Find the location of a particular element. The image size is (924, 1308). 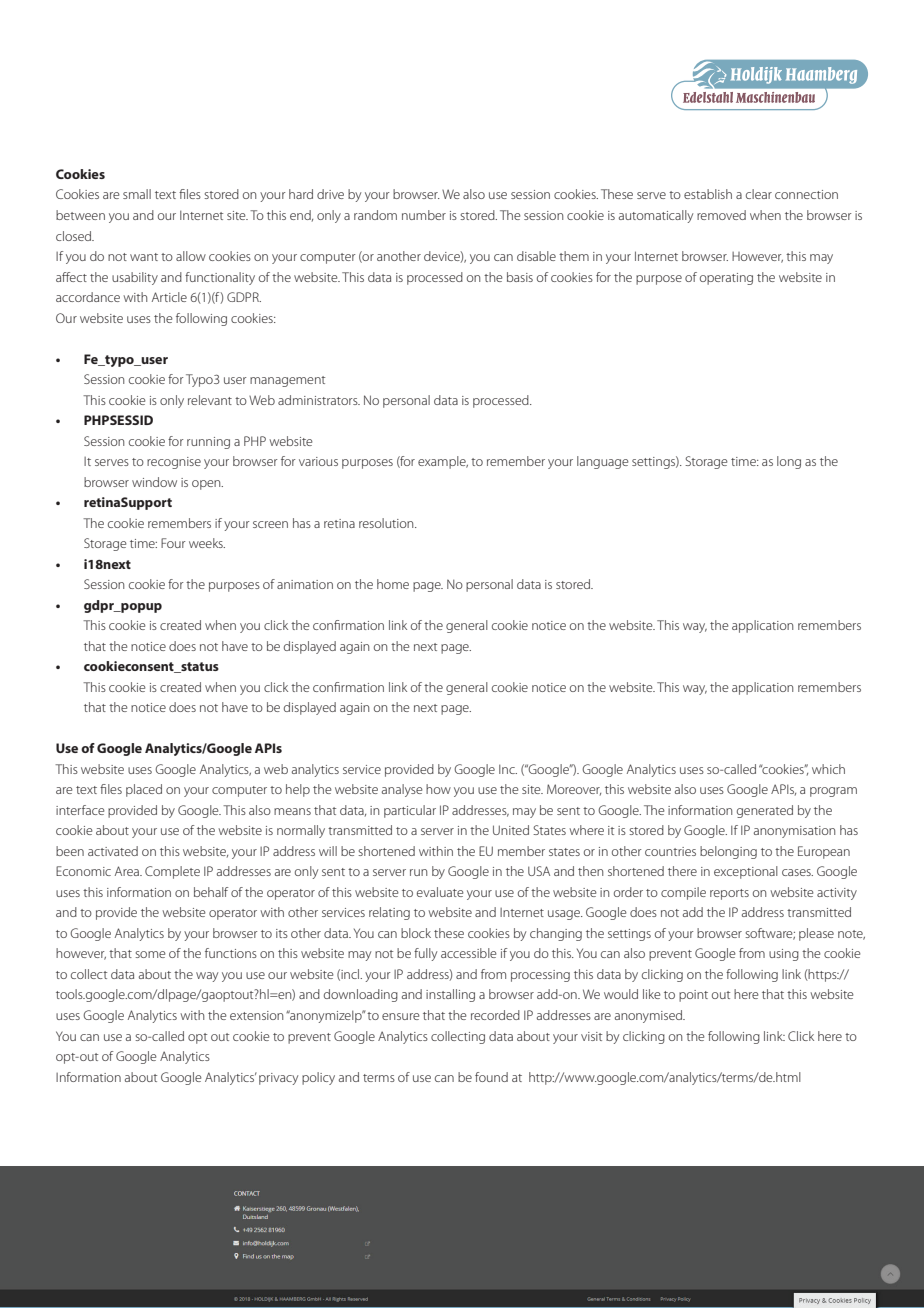

home is located at coordinates (393, 584).
